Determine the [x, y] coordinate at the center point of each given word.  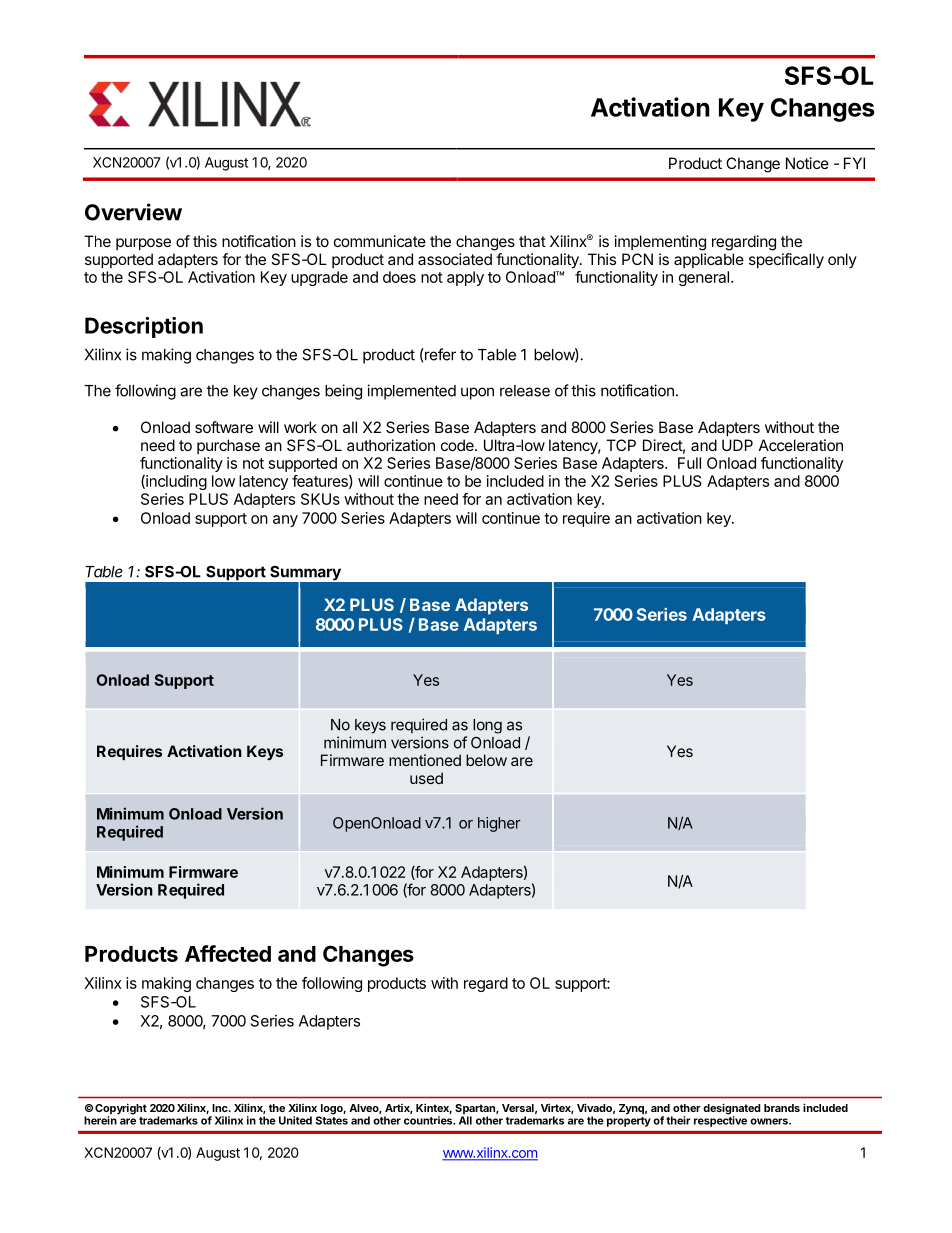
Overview [133, 212]
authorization [391, 445]
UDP [737, 445]
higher [499, 824]
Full [689, 463]
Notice [807, 163]
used [426, 778]
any [285, 521]
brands [782, 1108]
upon [477, 393]
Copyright [121, 1110]
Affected [228, 953]
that [532, 241]
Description [144, 327]
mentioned [425, 760]
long [487, 726]
